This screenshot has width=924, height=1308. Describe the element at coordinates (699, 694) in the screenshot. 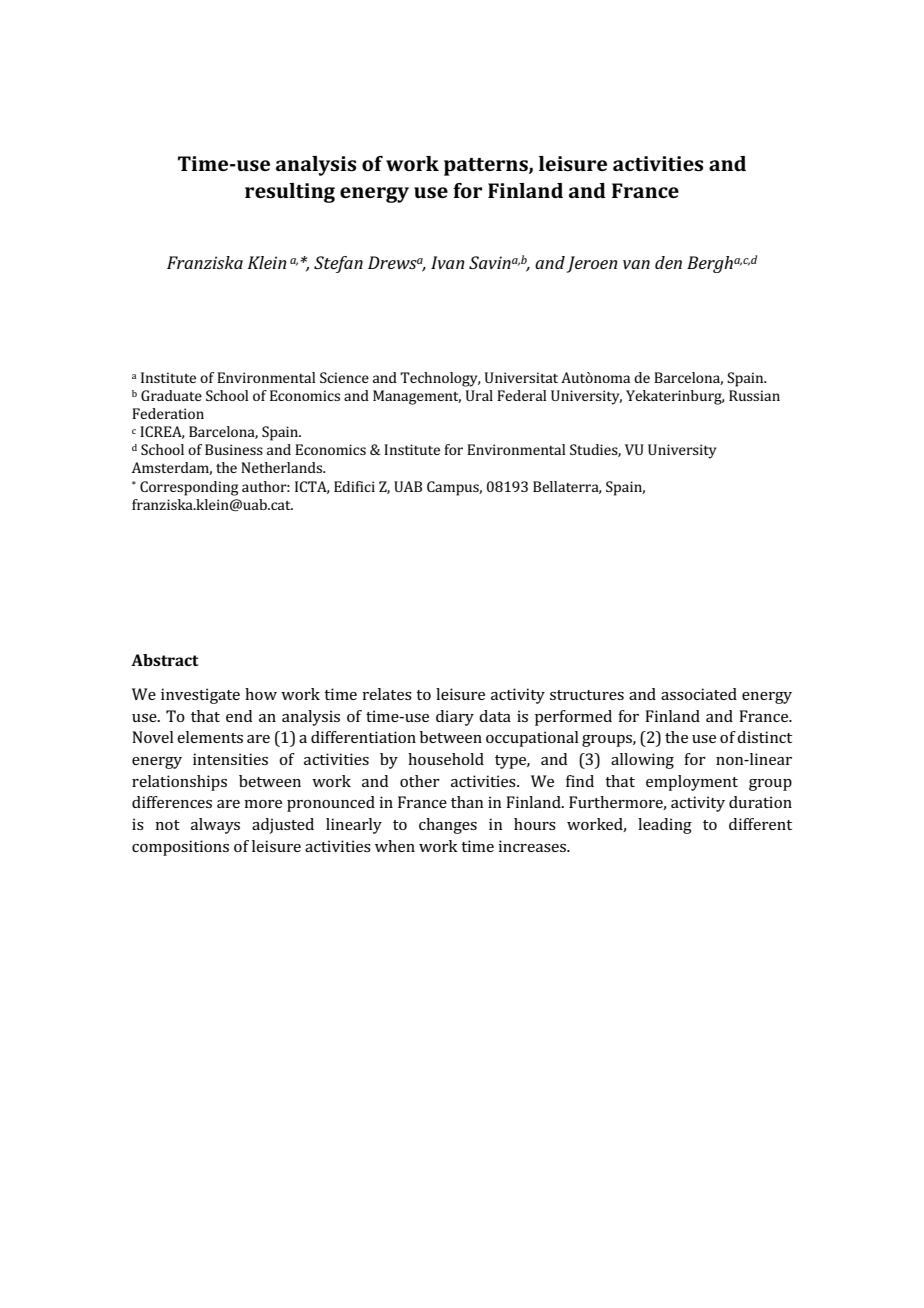

I see `associated` at that location.
